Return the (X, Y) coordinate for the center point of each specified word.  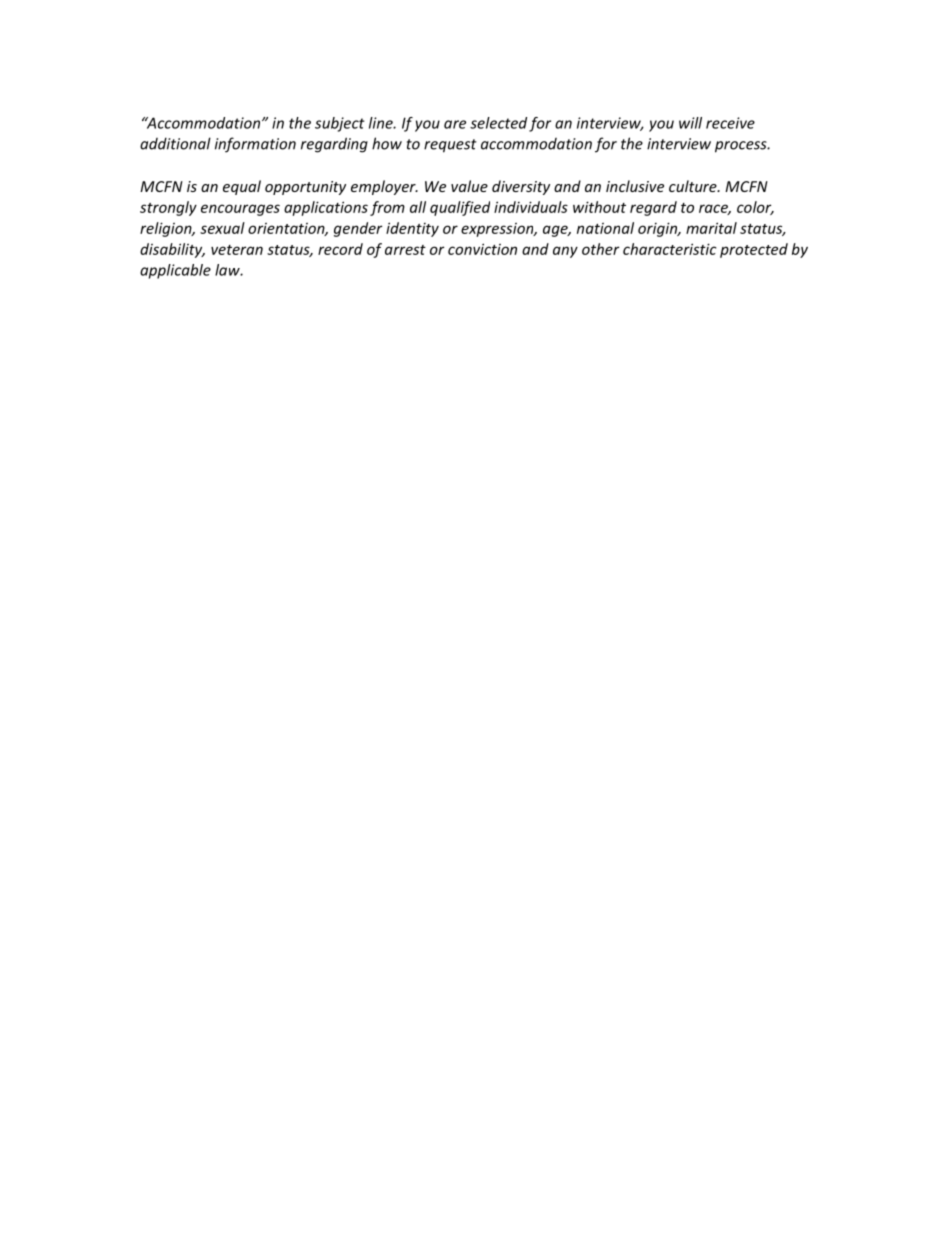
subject (340, 124)
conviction (482, 249)
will (690, 123)
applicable (175, 271)
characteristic (670, 249)
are (455, 124)
